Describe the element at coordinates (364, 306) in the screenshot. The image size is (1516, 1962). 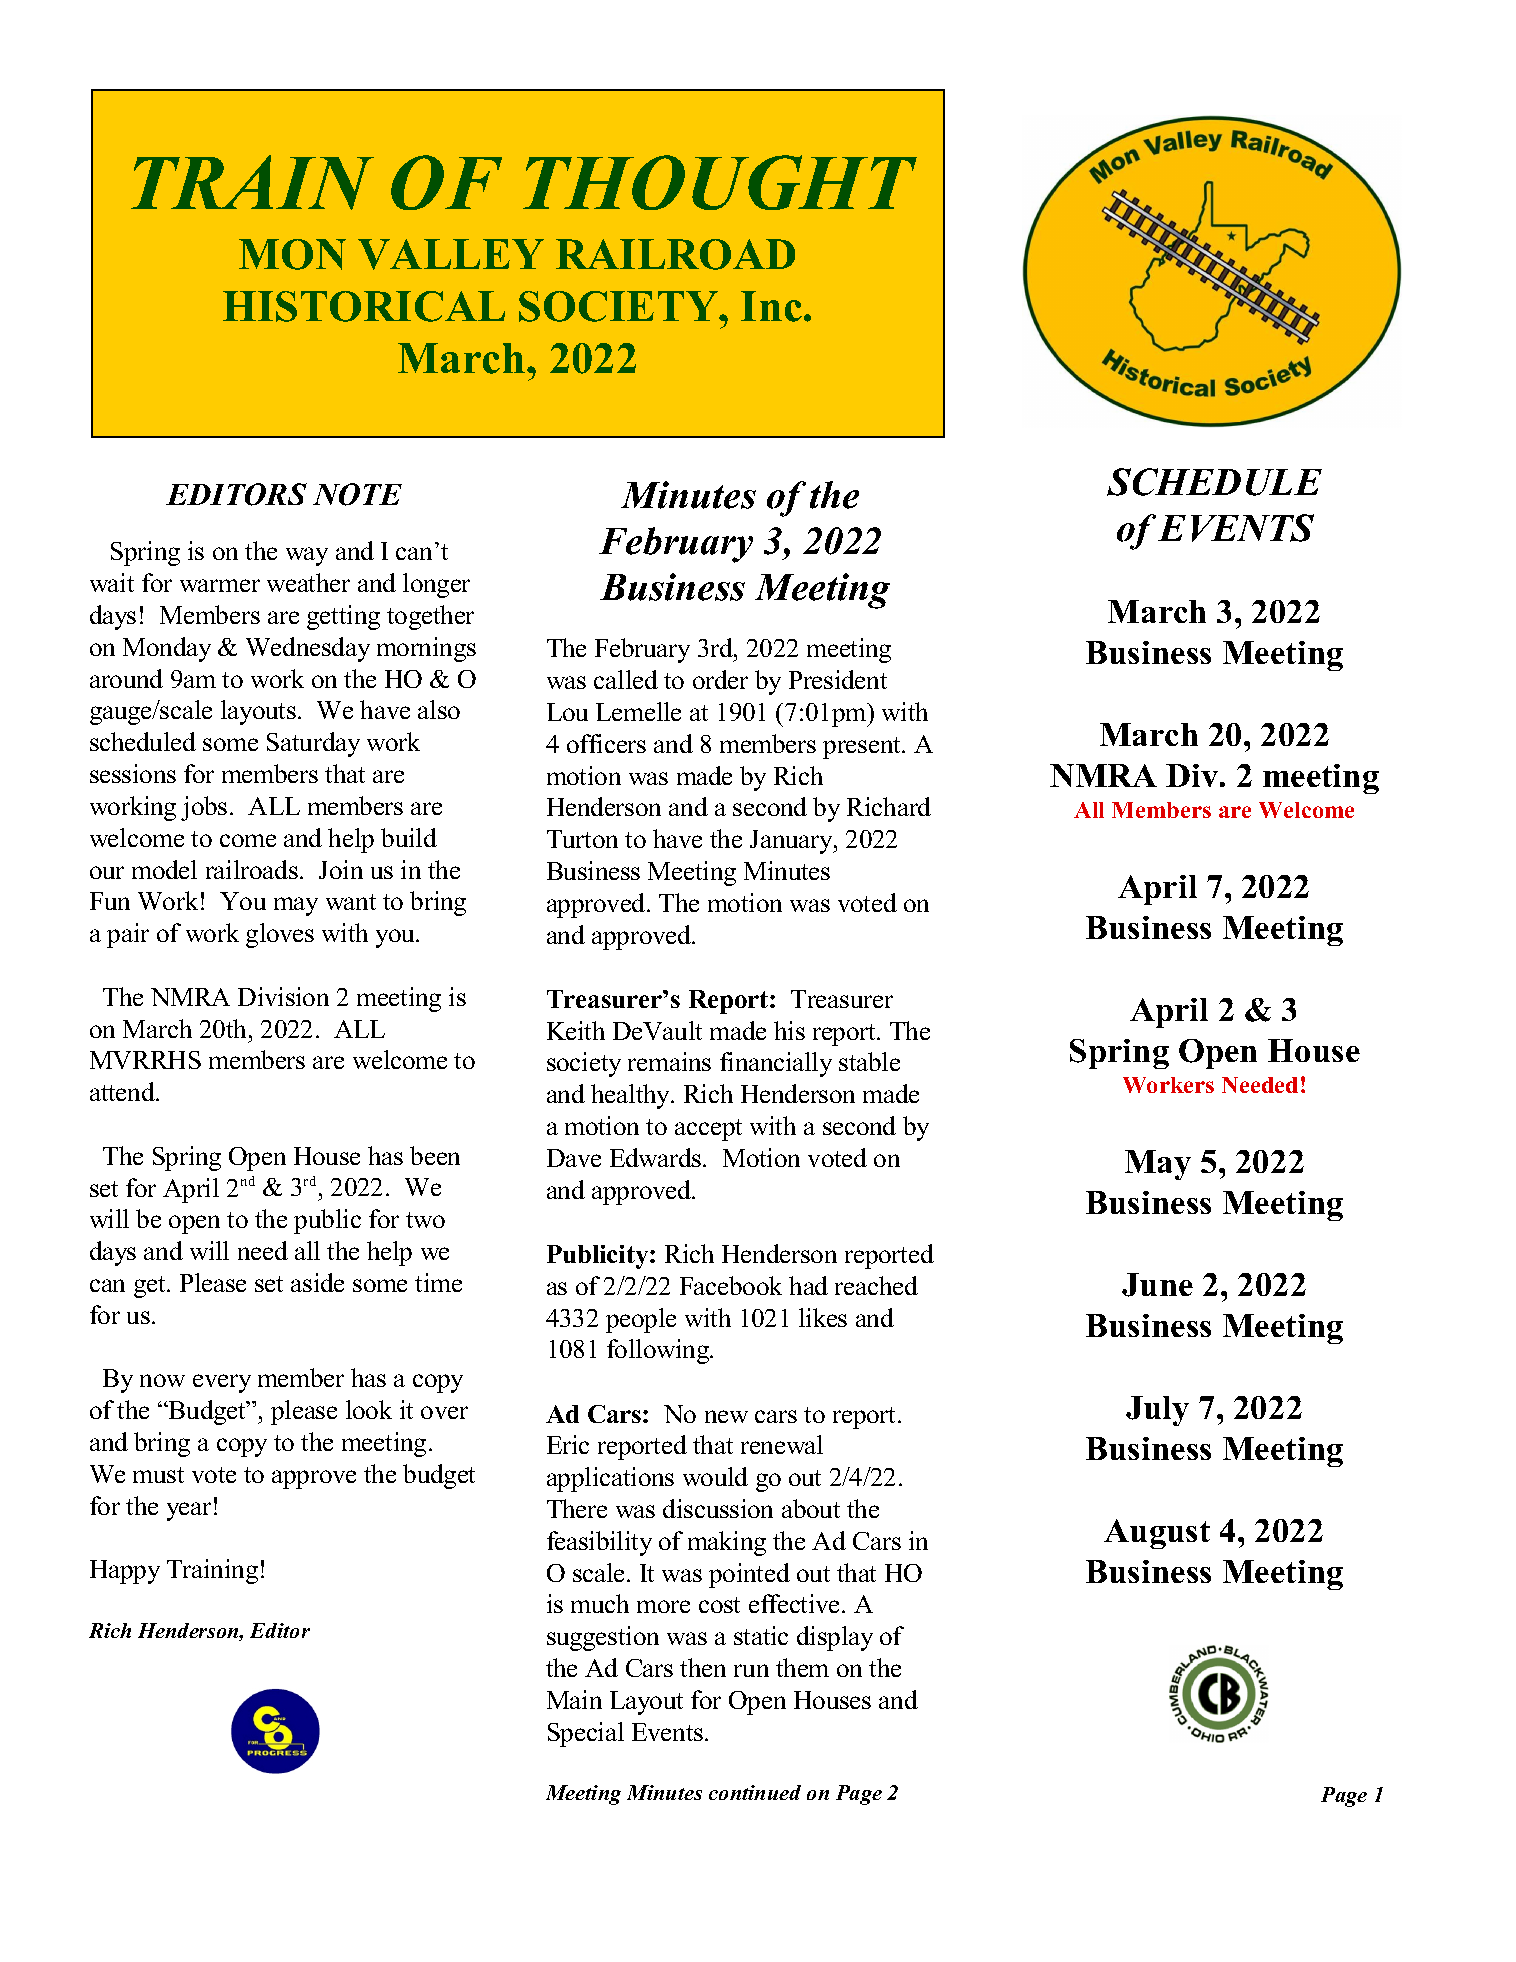
I see `HISTORICAL` at that location.
